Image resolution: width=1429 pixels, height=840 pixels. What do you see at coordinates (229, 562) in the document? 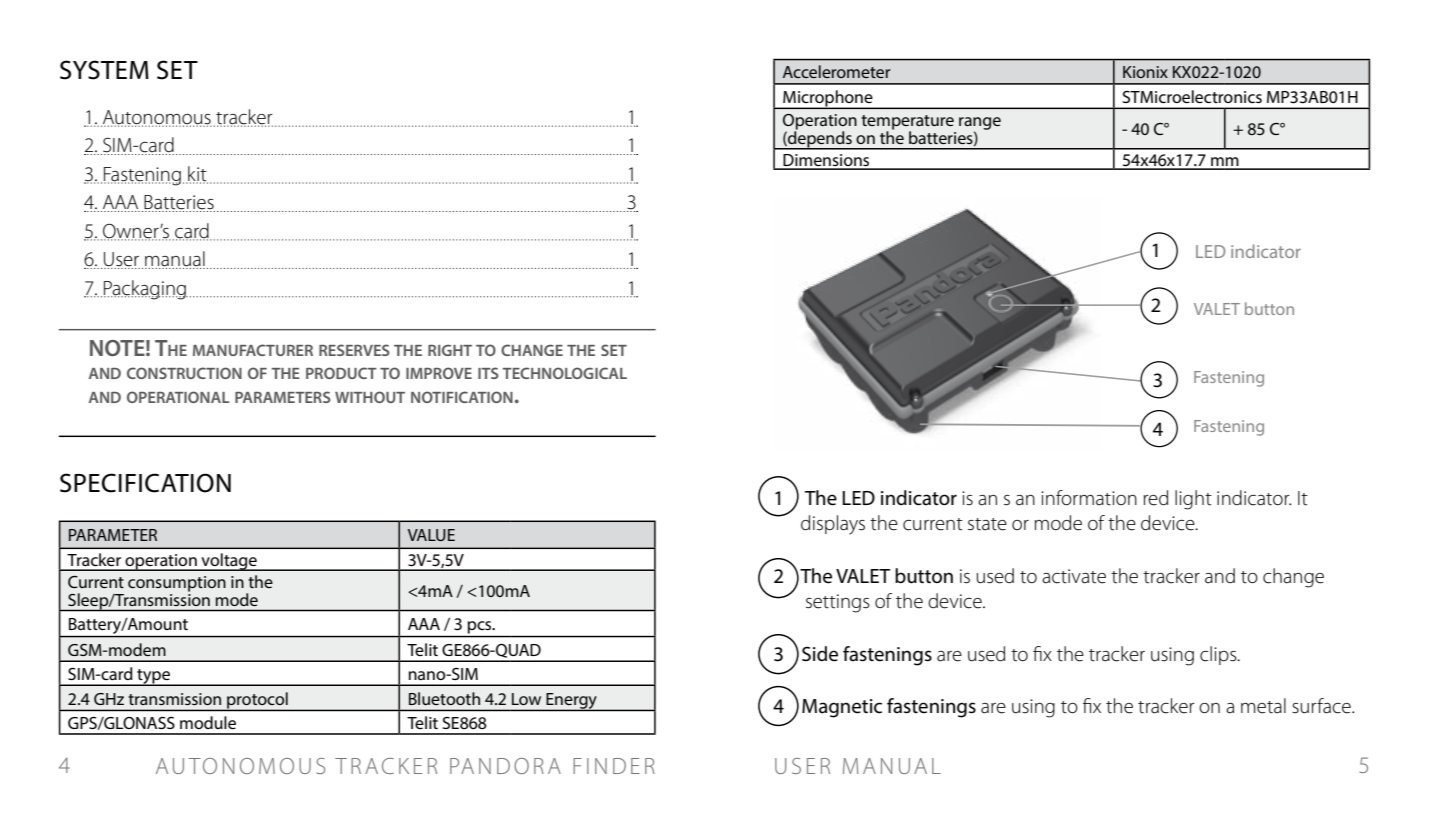
I see `voltage` at bounding box center [229, 562].
